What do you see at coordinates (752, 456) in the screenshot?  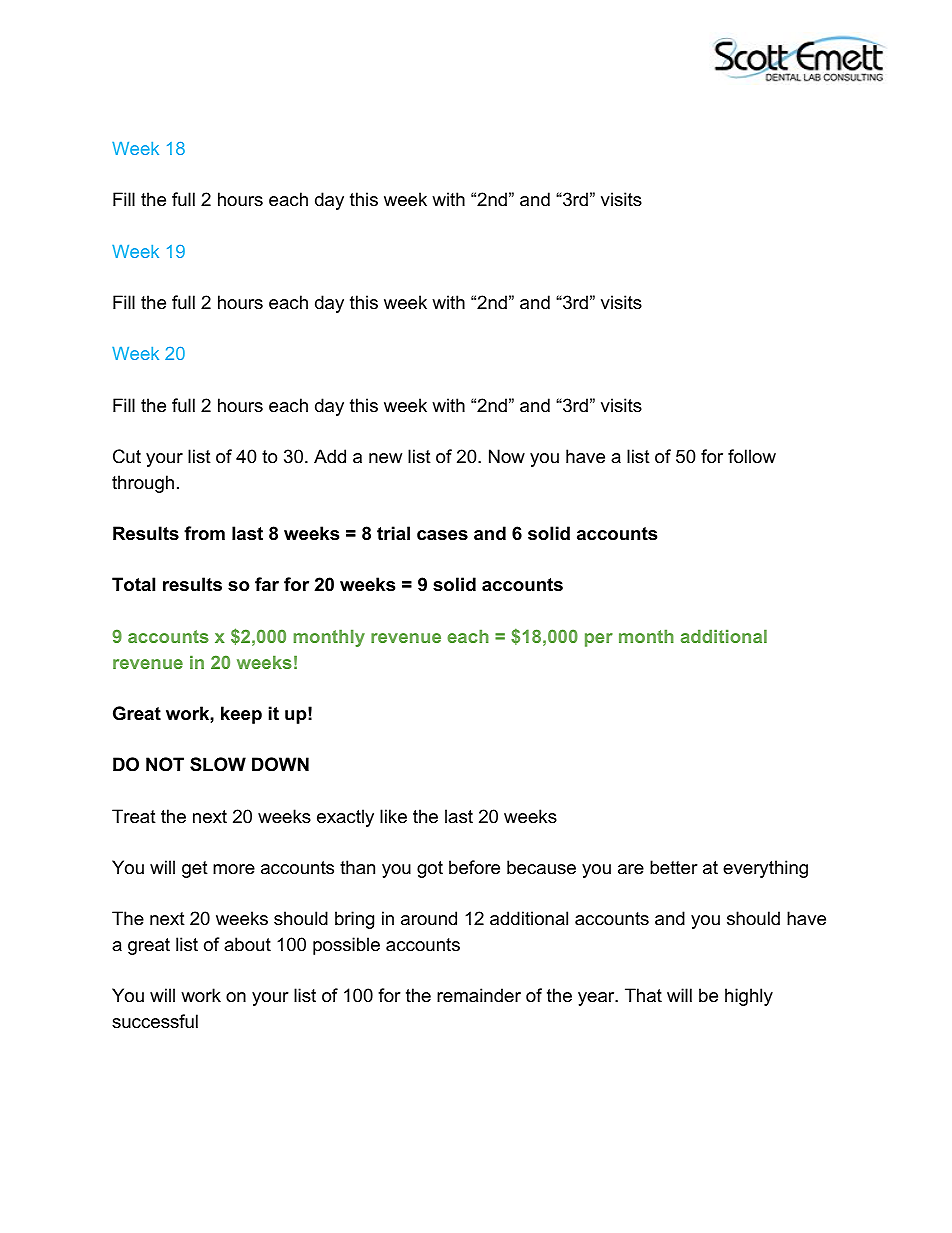 I see `follow` at bounding box center [752, 456].
